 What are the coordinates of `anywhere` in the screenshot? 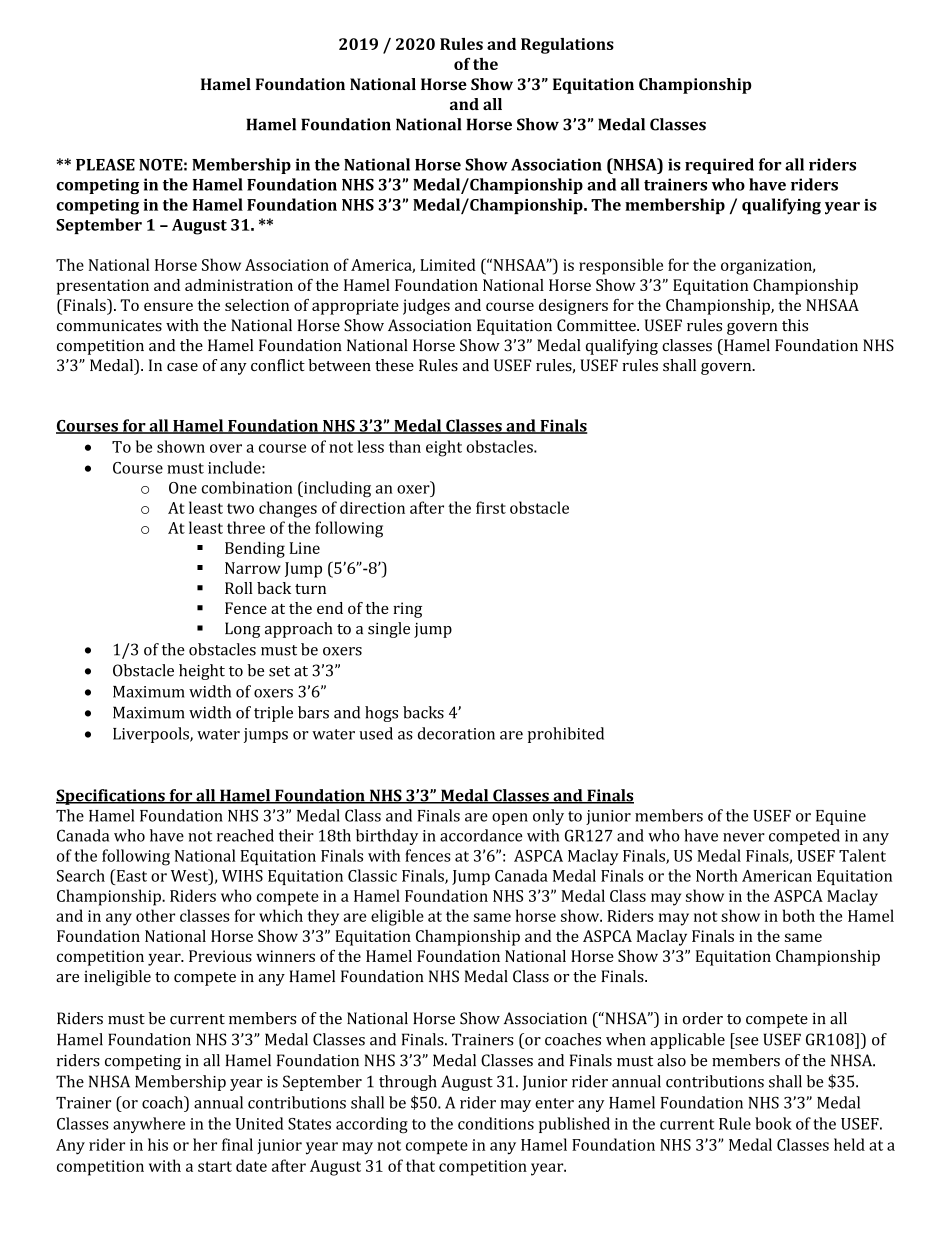 It's located at (149, 1125).
